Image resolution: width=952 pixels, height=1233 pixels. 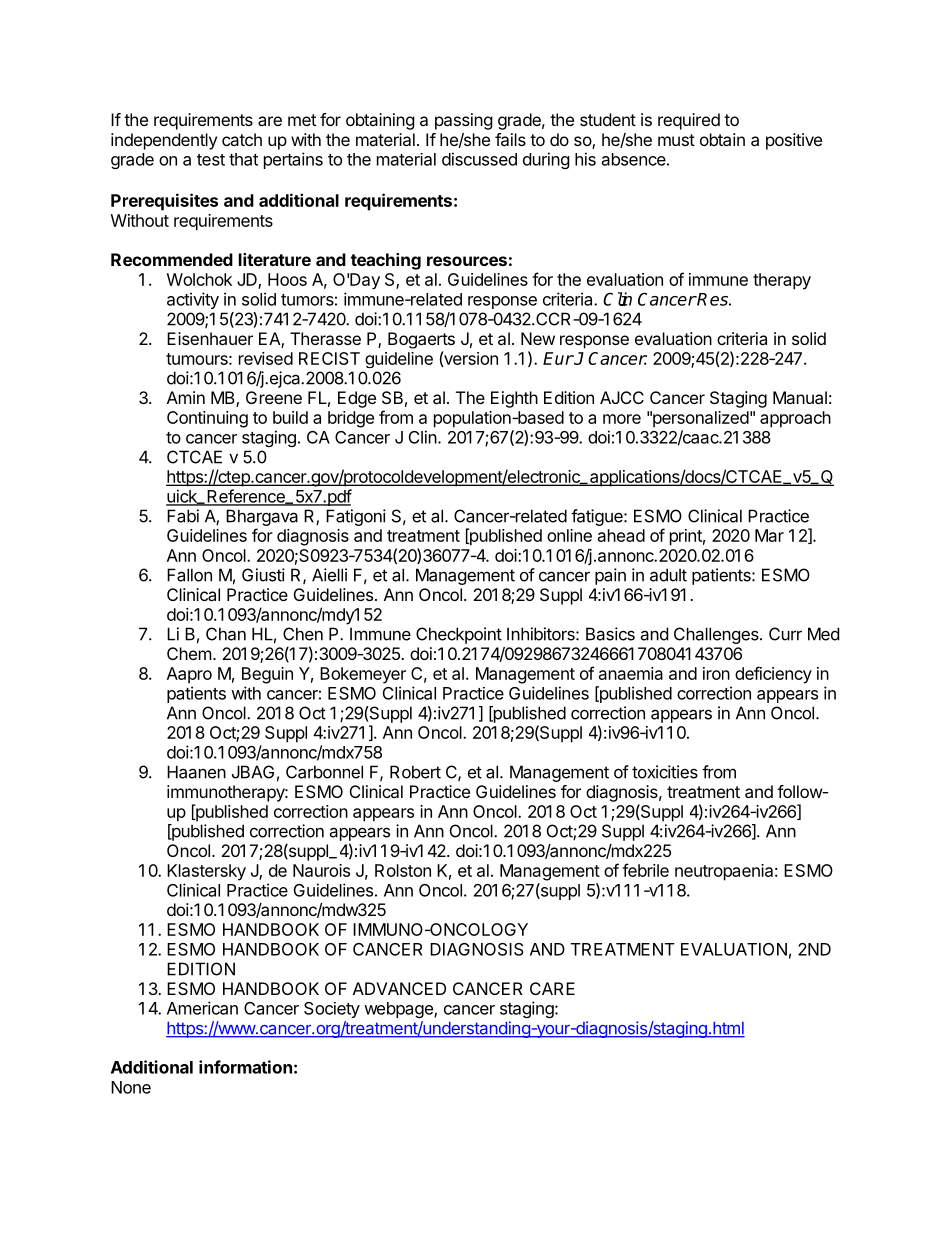 I want to click on CARE, so click(x=552, y=988).
